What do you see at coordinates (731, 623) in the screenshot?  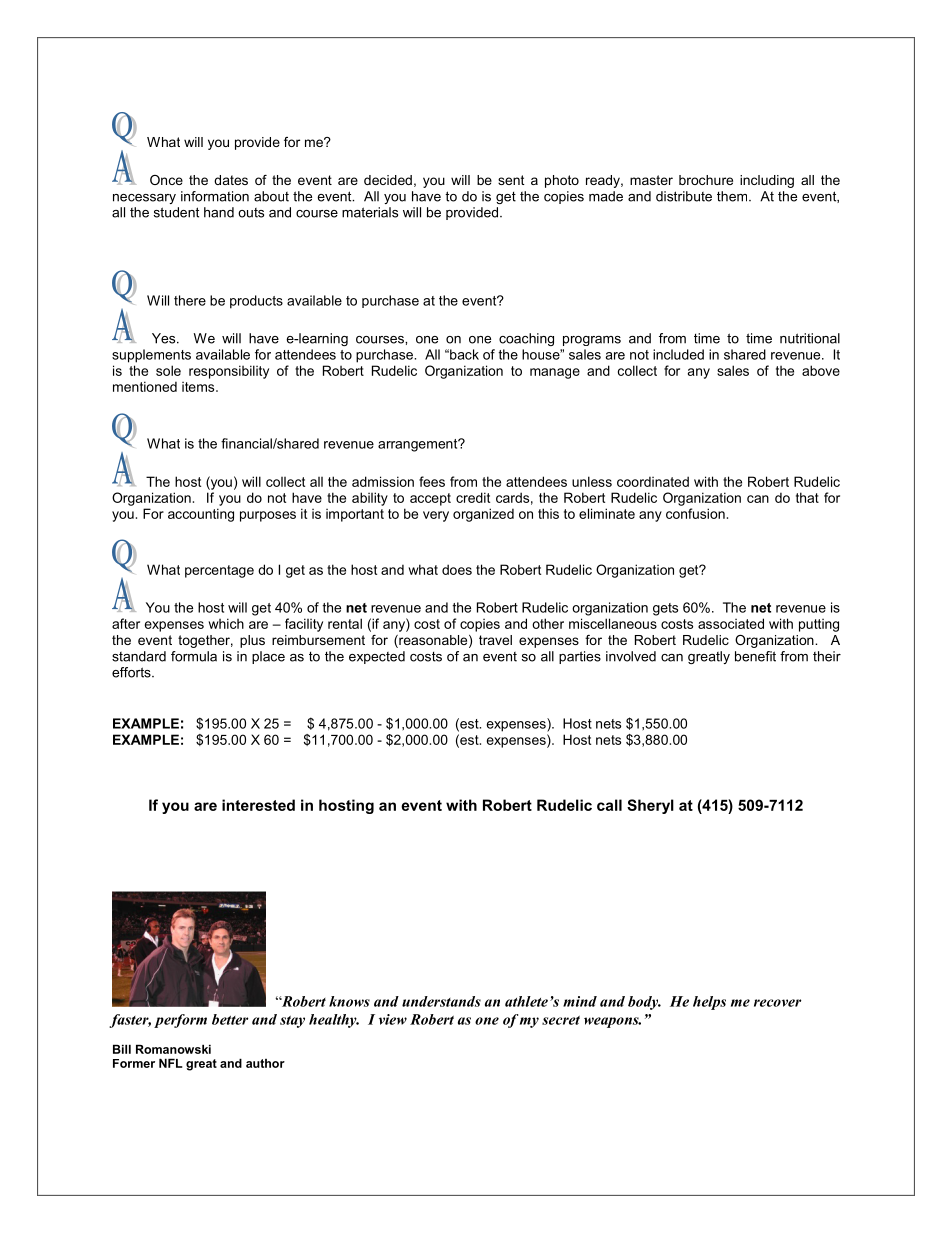 I see `associated` at bounding box center [731, 623].
